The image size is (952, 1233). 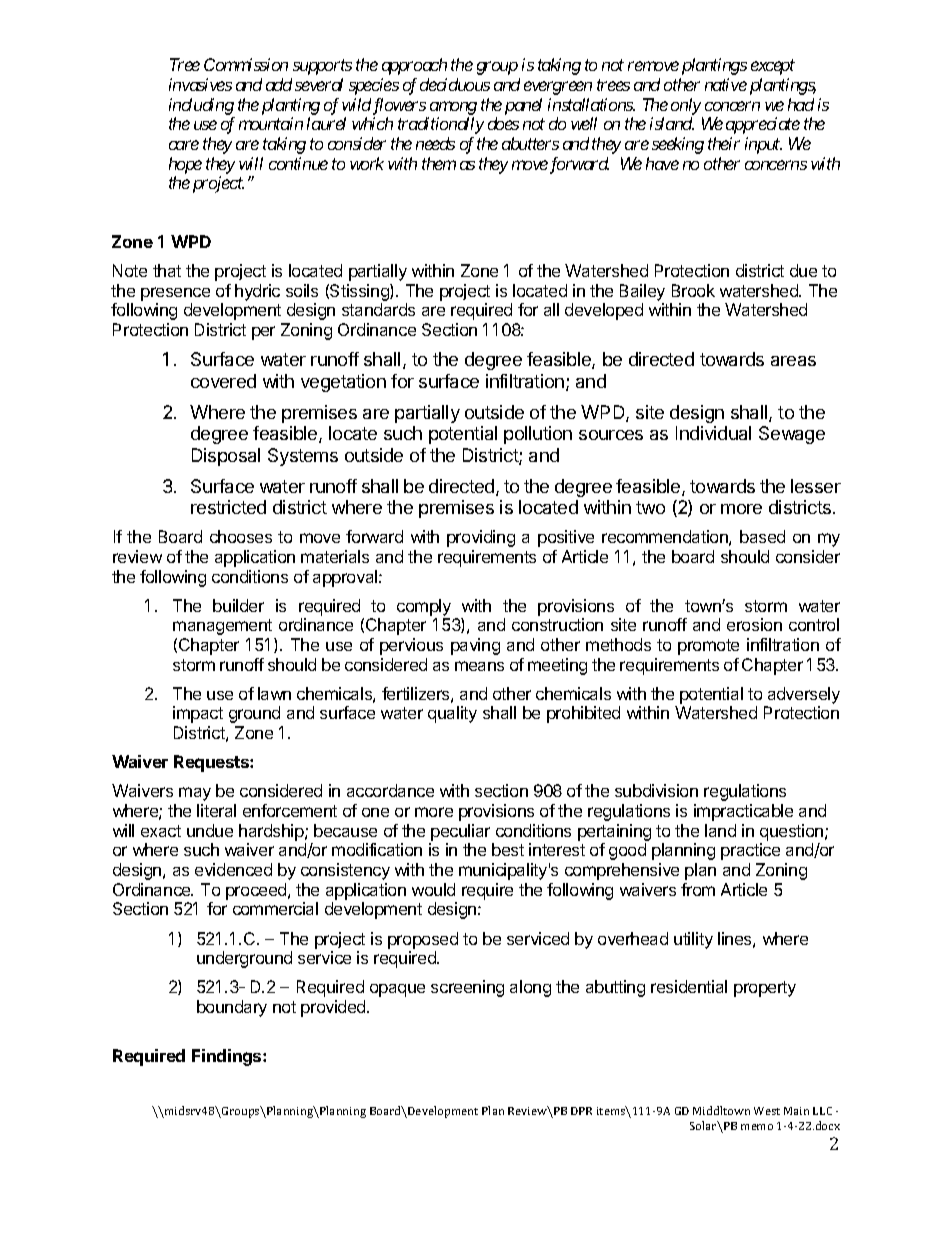 I want to click on native, so click(x=726, y=84).
